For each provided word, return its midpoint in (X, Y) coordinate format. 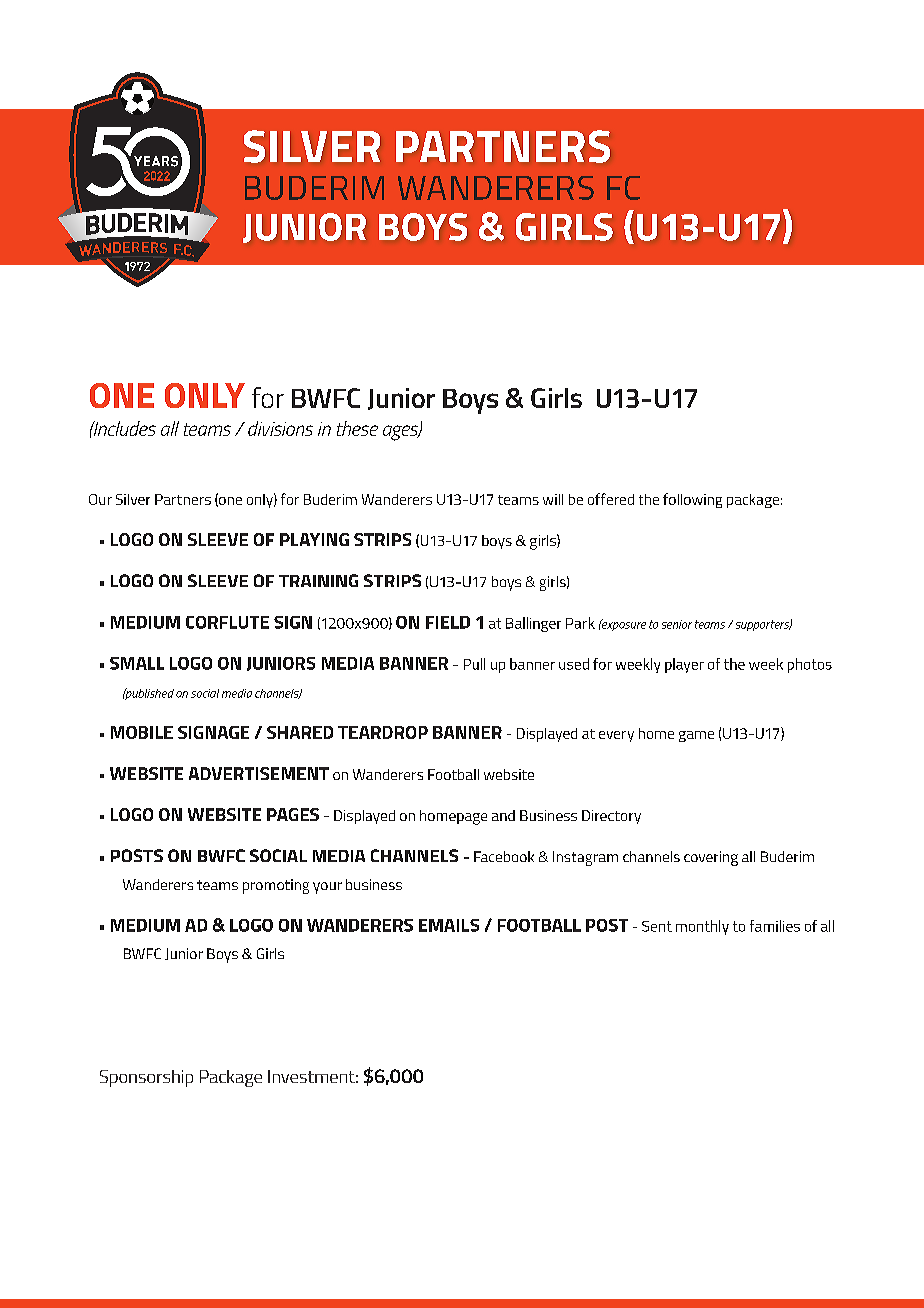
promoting (276, 886)
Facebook (504, 856)
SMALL (137, 663)
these (357, 428)
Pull (474, 664)
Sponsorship (146, 1078)
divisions (280, 428)
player (684, 665)
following (692, 500)
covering (711, 858)
